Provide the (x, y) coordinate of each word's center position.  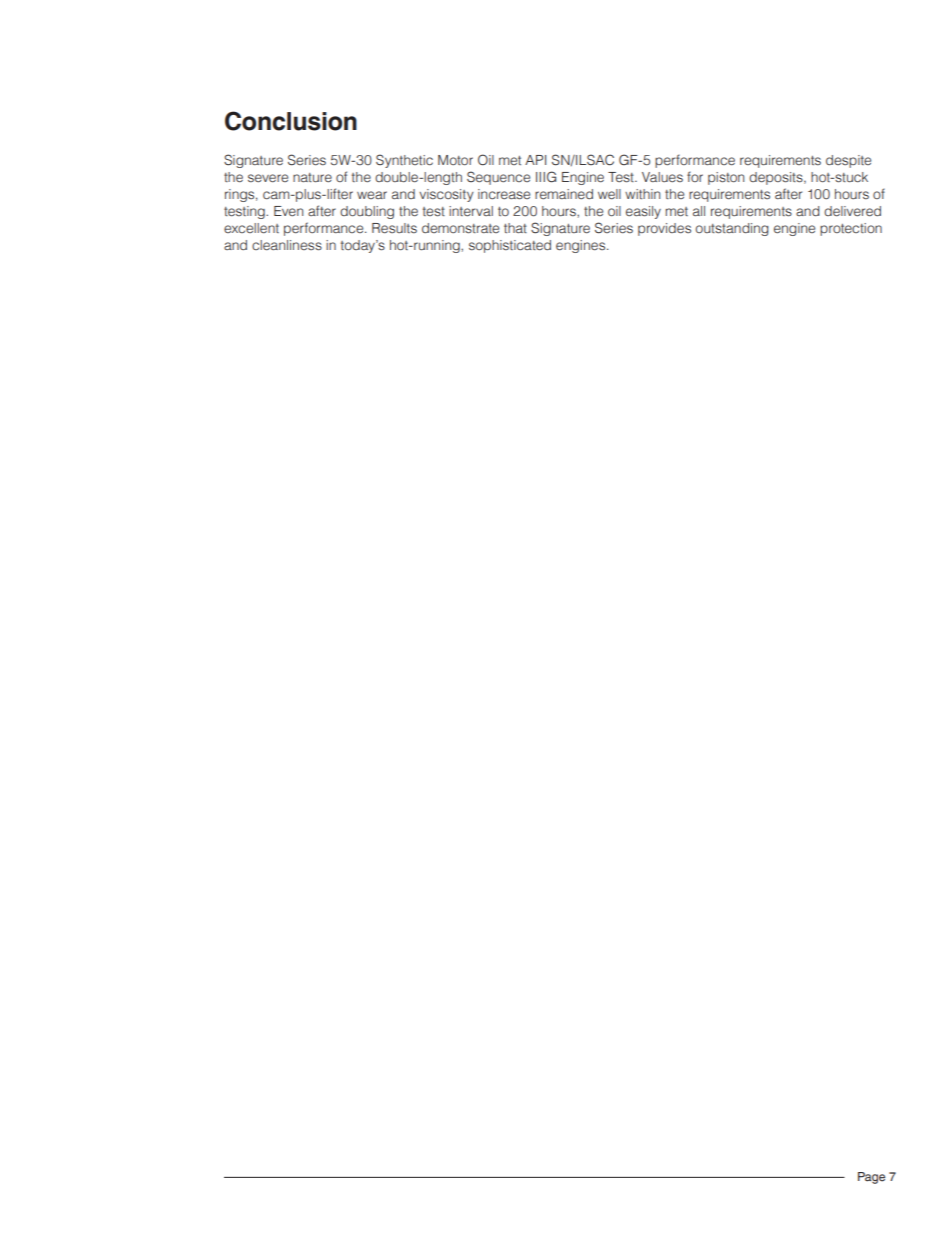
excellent (251, 228)
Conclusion (291, 121)
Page (871, 1178)
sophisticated (510, 246)
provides (664, 229)
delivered (852, 211)
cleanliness (287, 245)
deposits (777, 178)
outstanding (732, 229)
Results (394, 228)
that (515, 228)
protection (851, 229)
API (535, 160)
